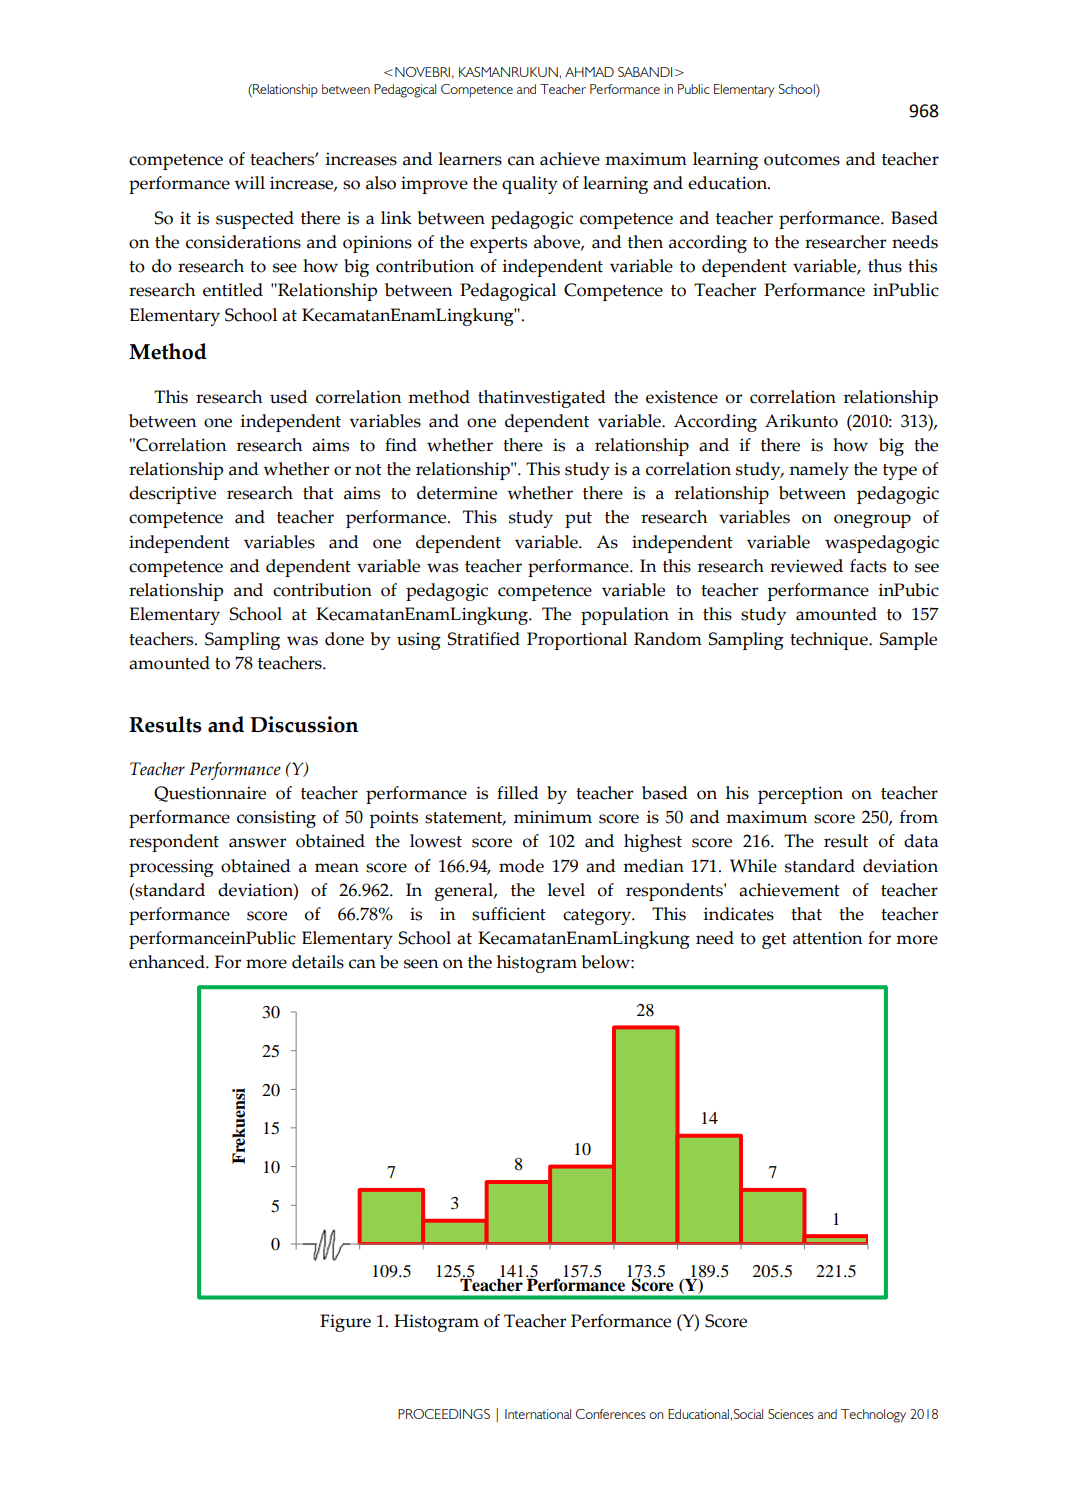 The height and width of the page is (1510, 1068). What do you see at coordinates (589, 72) in the page?
I see `AHMAD` at bounding box center [589, 72].
